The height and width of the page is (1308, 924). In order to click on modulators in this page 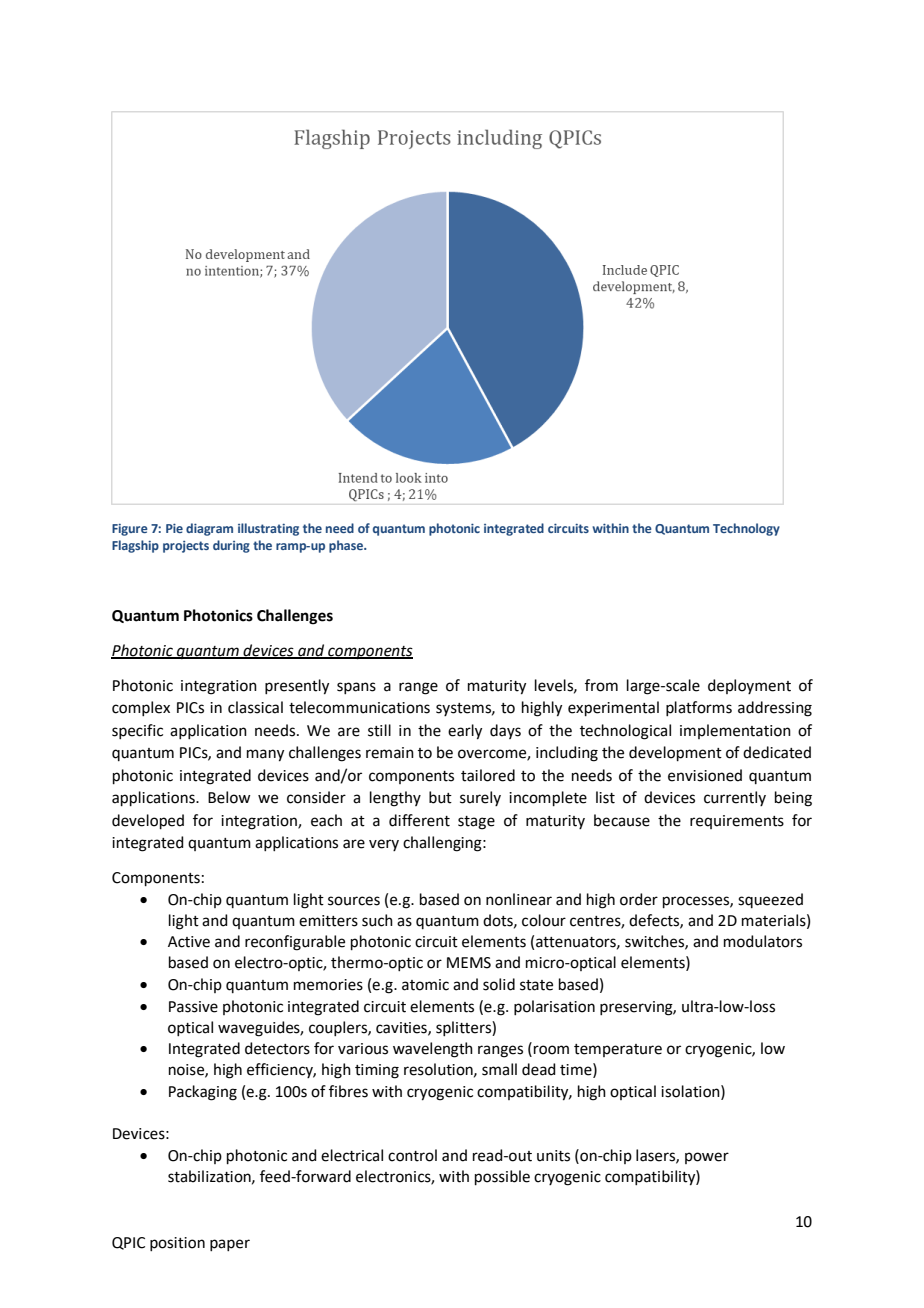, I will do `click(763, 941)`.
